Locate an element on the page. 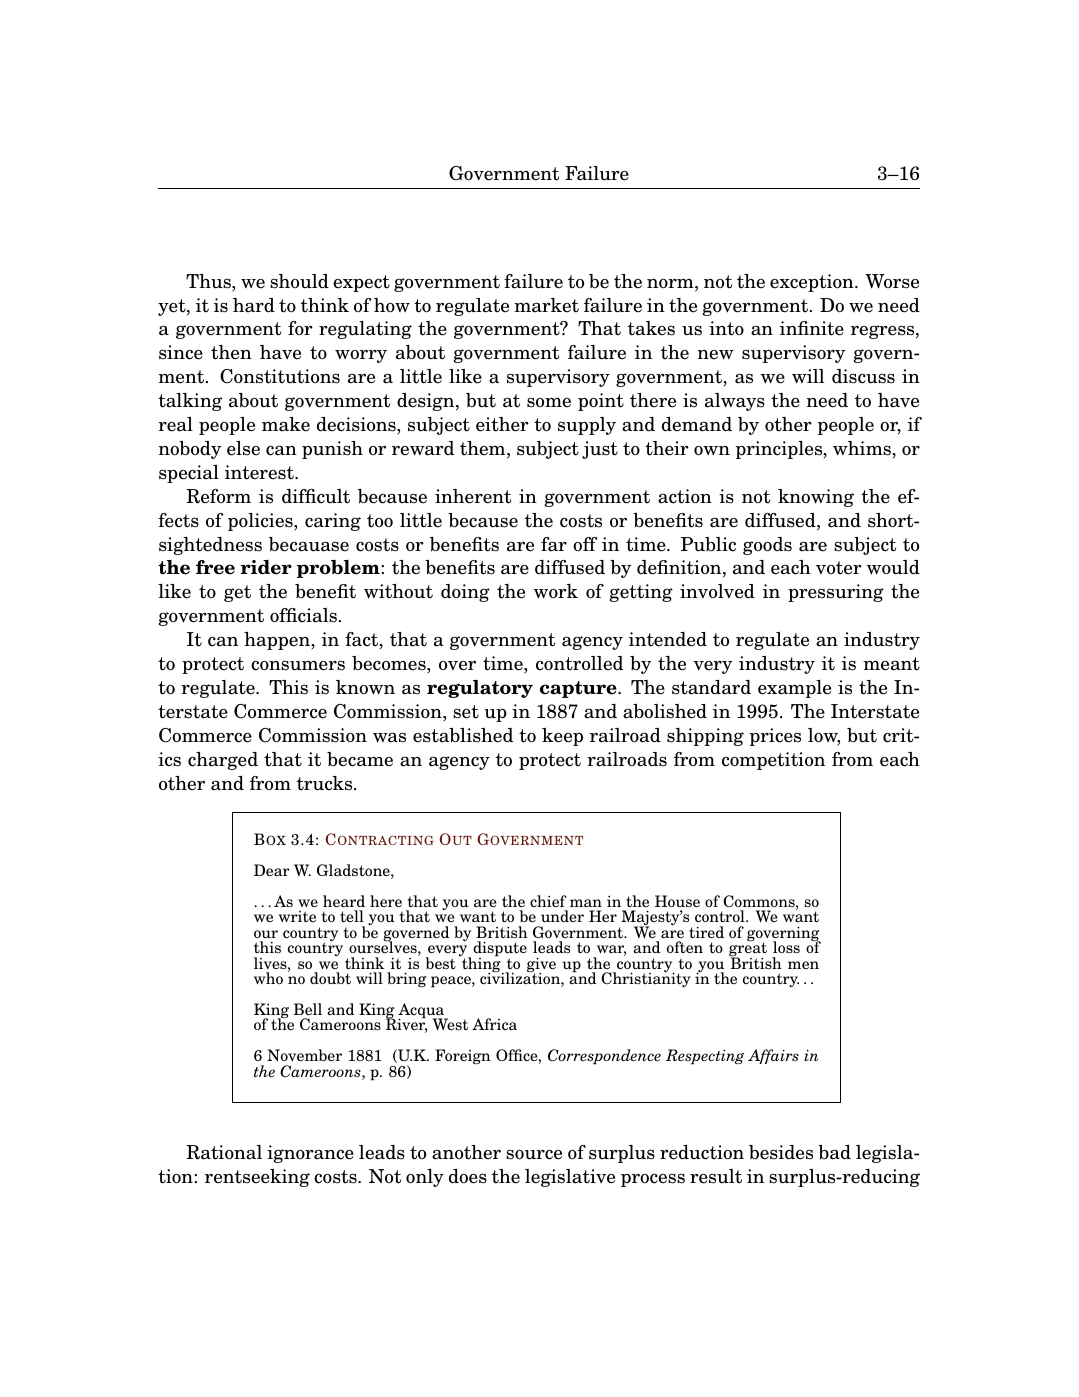  ignorance is located at coordinates (310, 1154).
